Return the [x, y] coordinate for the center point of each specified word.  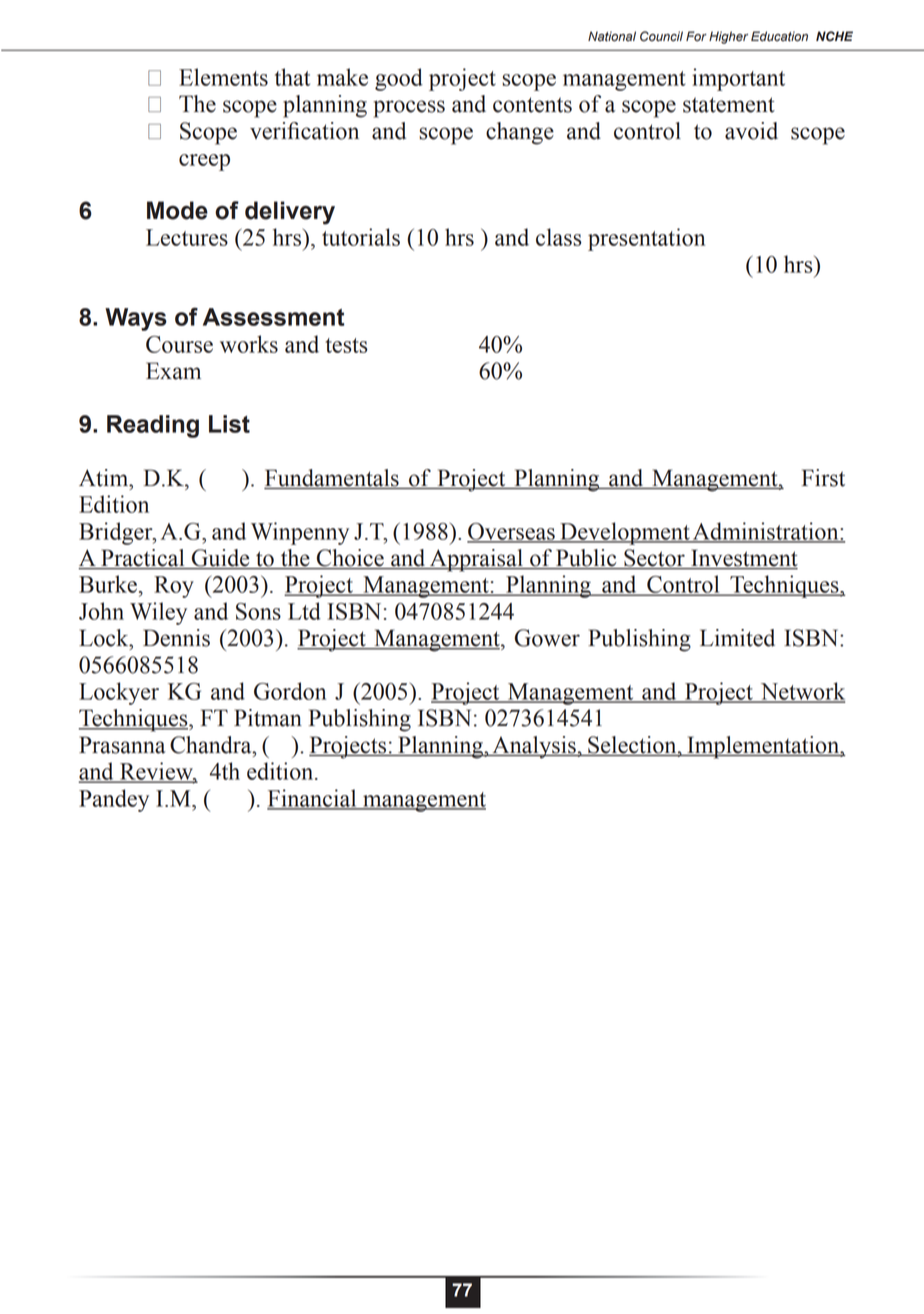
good [399, 79]
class [559, 237]
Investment [743, 559]
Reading [153, 426]
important [738, 79]
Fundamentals [332, 479]
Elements [223, 77]
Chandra [212, 745]
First [823, 478]
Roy [174, 587]
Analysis [534, 747]
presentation [646, 239]
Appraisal [476, 560]
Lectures [187, 237]
